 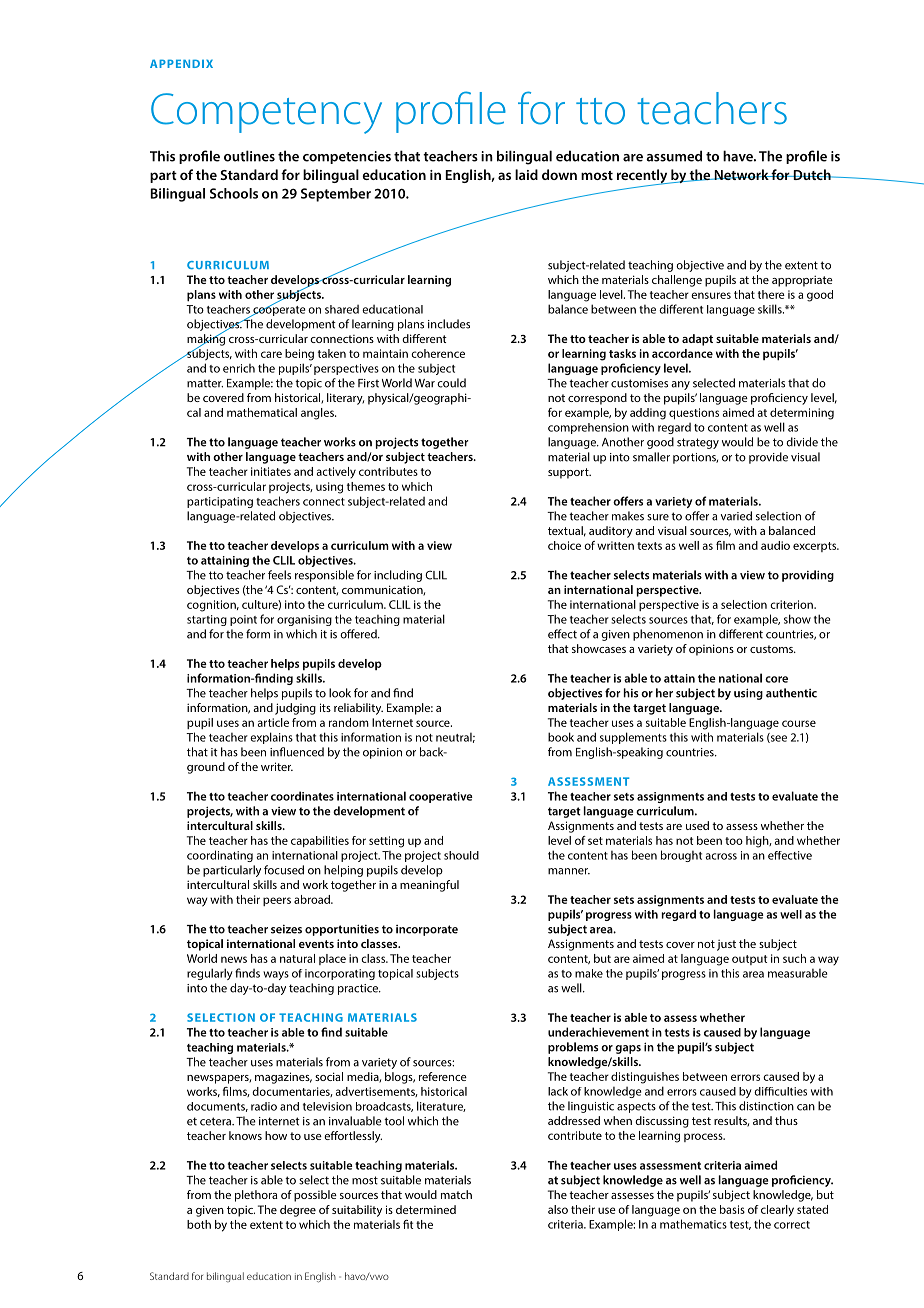 What do you see at coordinates (243, 620) in the image?
I see `point` at bounding box center [243, 620].
